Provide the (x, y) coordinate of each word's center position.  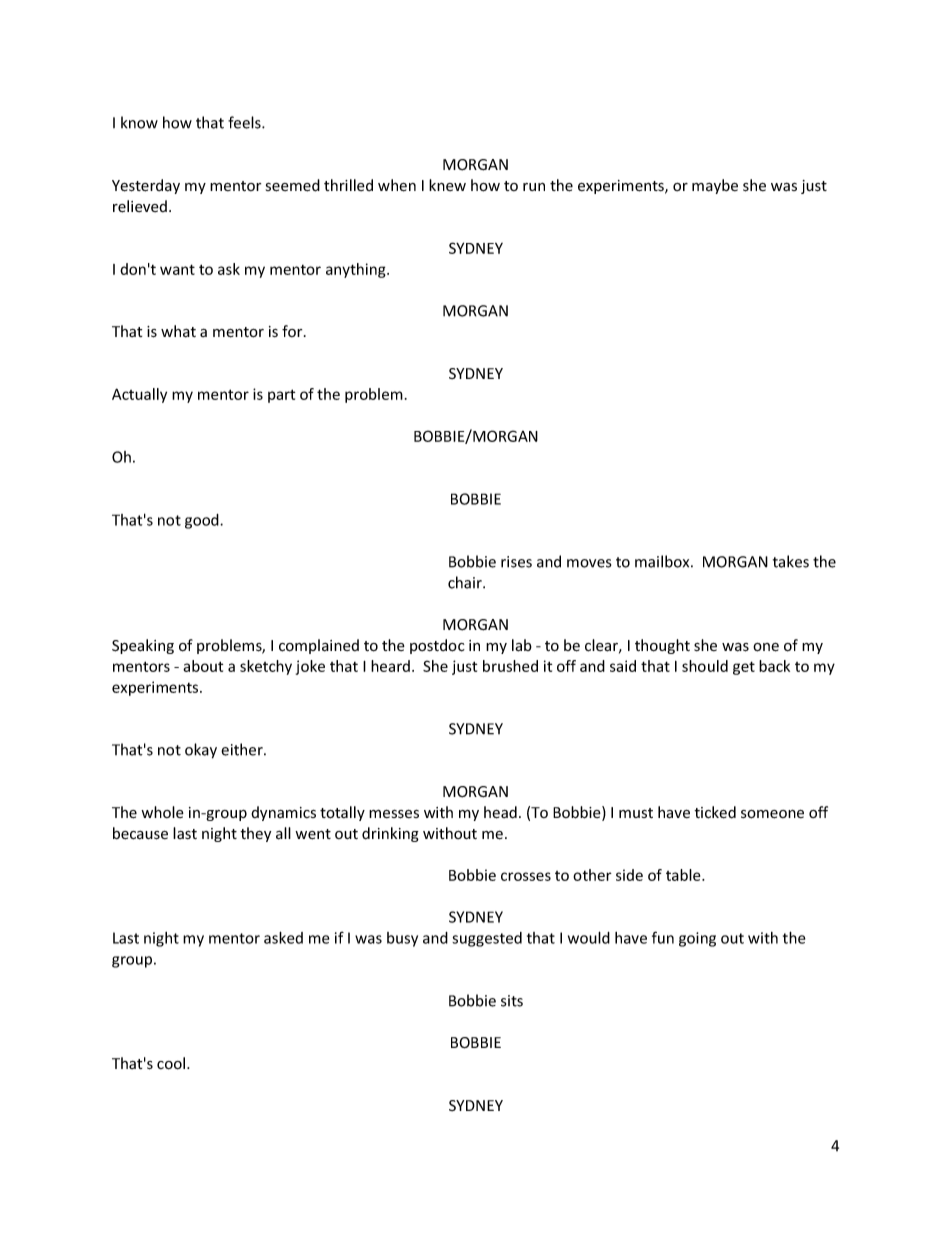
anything (357, 270)
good (203, 521)
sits (512, 1001)
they (255, 834)
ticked (715, 812)
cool (171, 1063)
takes (791, 561)
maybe (715, 186)
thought (662, 646)
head (500, 812)
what (178, 331)
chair (466, 582)
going (697, 939)
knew (447, 185)
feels (245, 122)
